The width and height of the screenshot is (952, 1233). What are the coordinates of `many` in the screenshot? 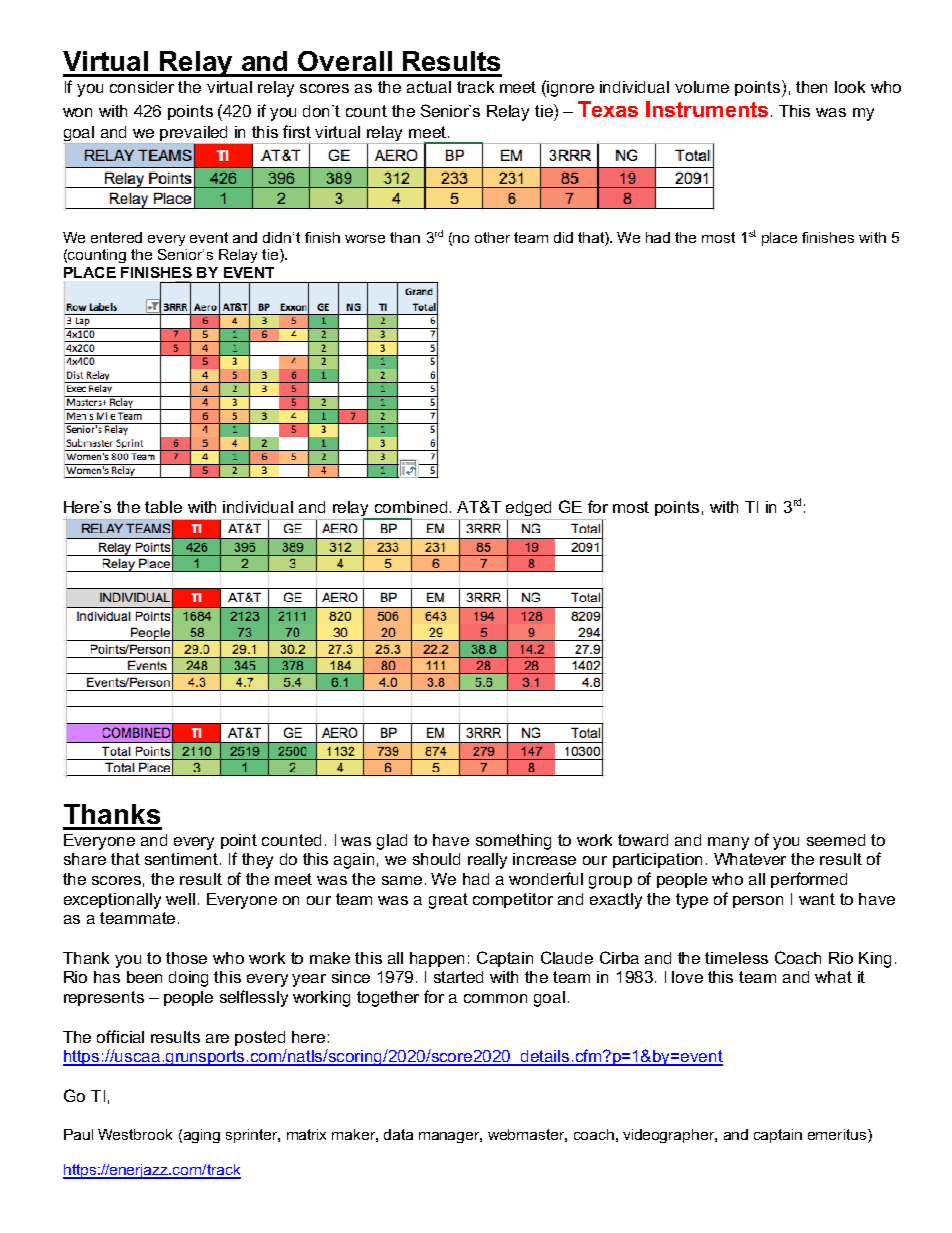 It's located at (728, 843).
